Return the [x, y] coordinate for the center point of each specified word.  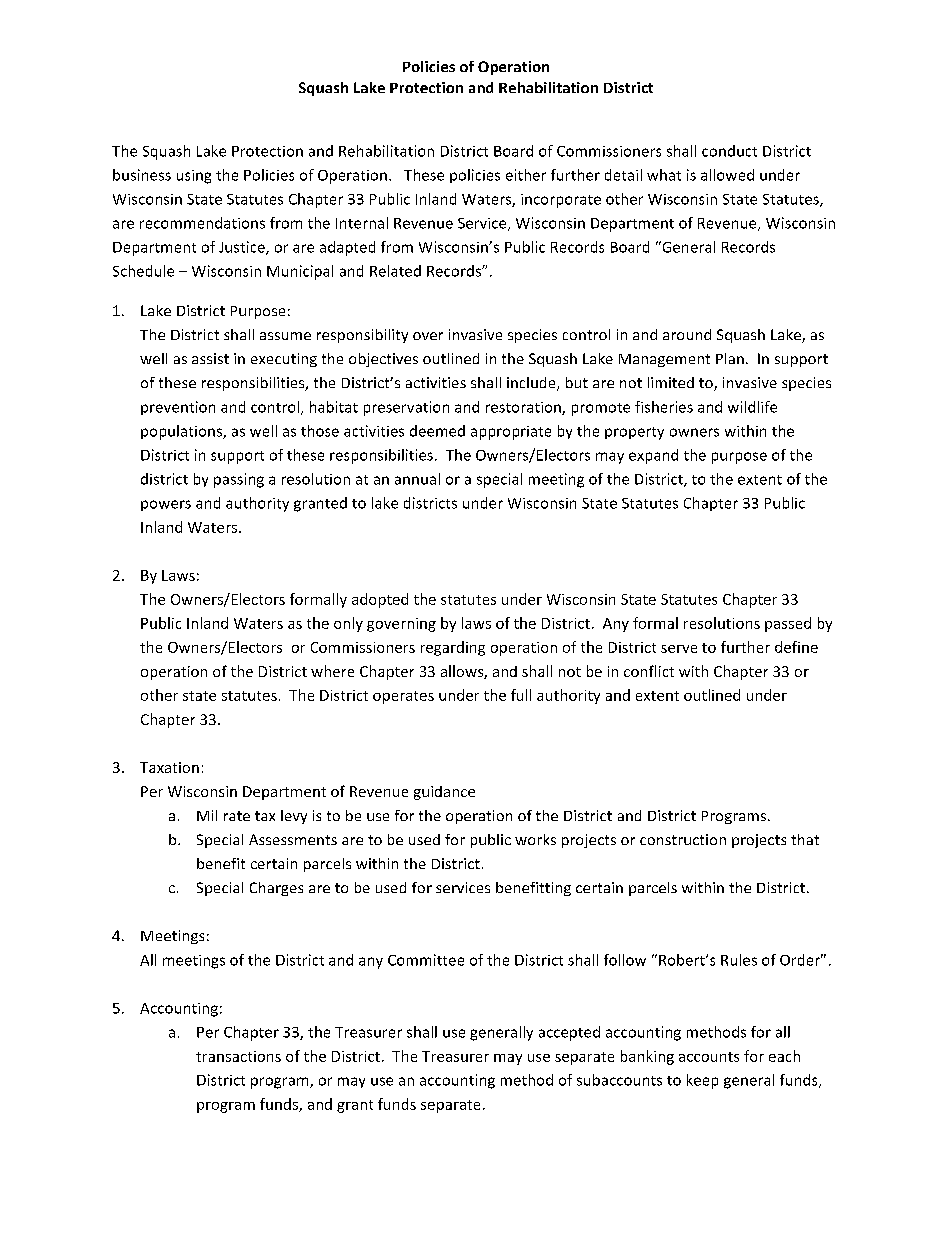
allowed [727, 175]
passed [788, 624]
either [526, 175]
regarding [453, 648]
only [348, 624]
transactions [238, 1056]
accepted [569, 1033]
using [194, 177]
